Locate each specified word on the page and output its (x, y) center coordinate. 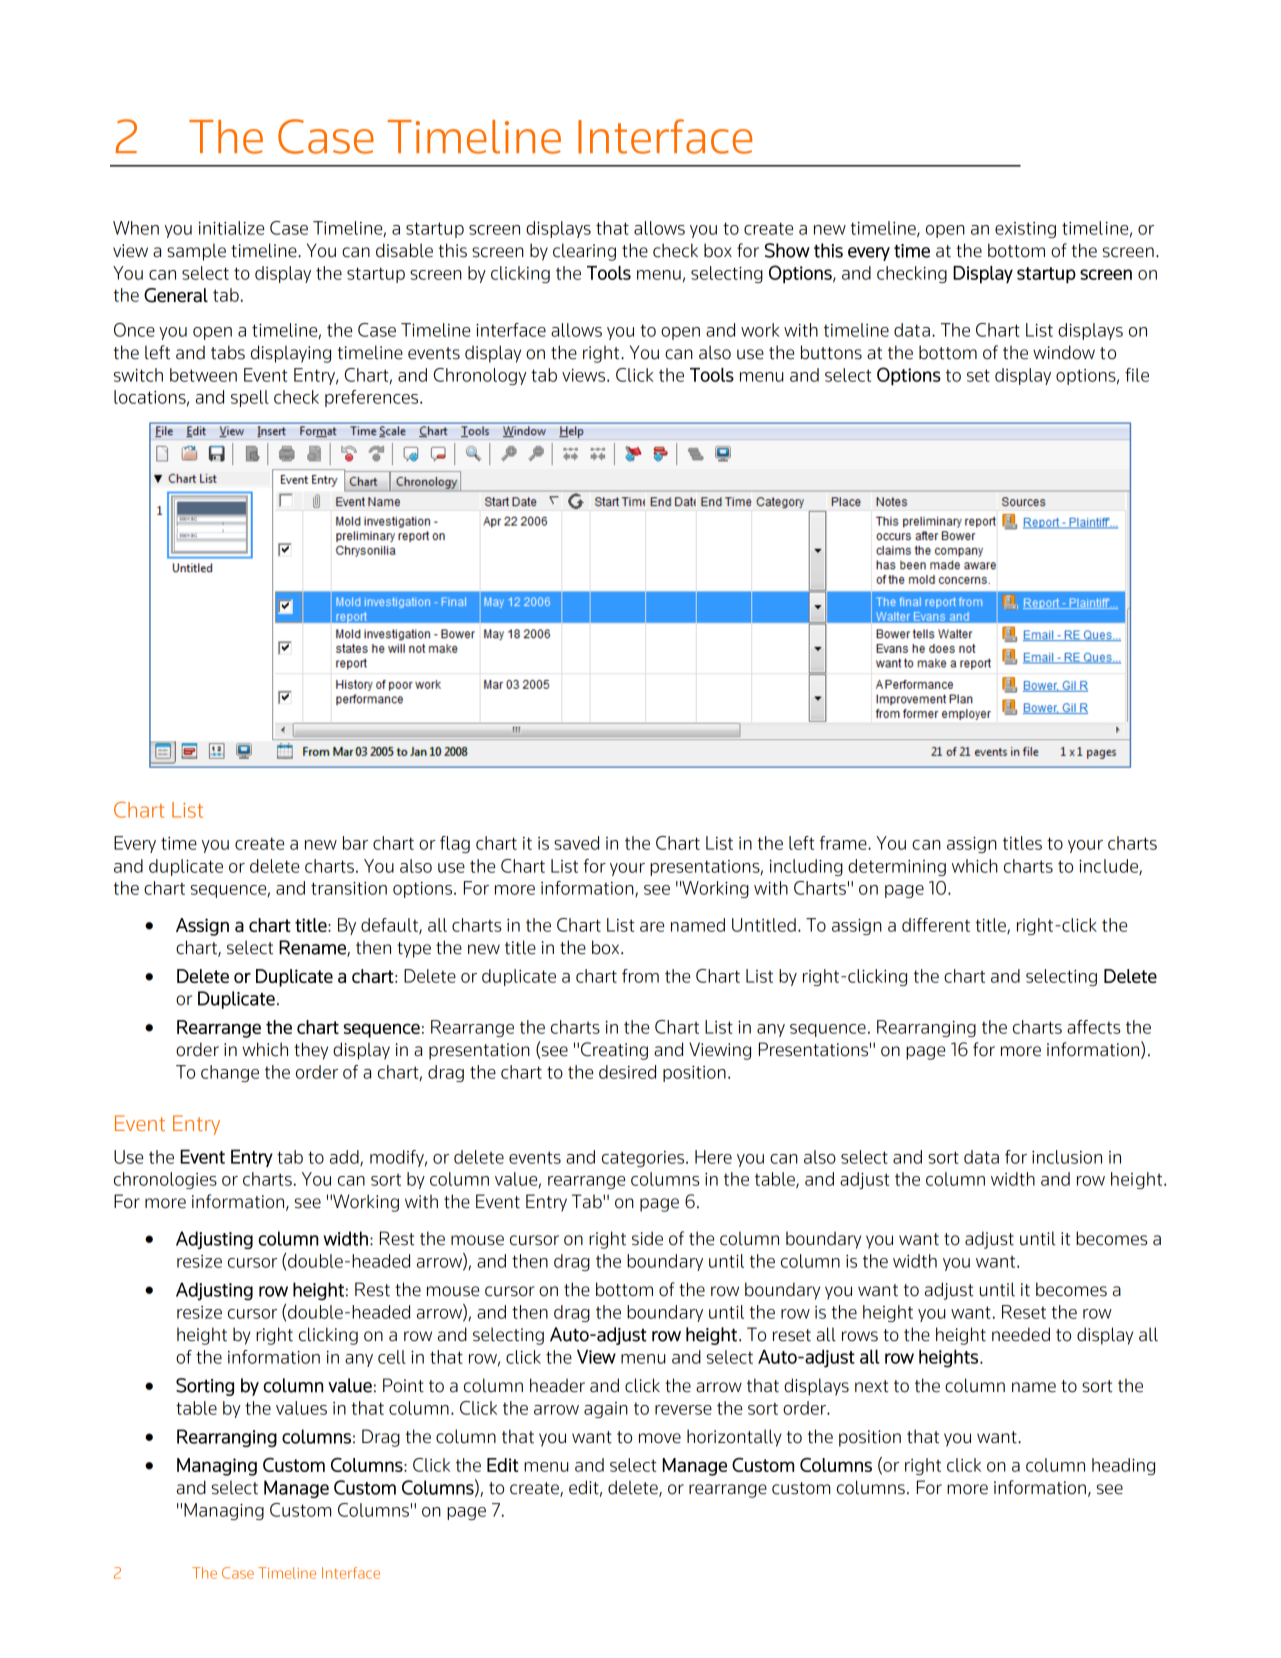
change (230, 1073)
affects (1093, 1027)
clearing (584, 252)
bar (355, 843)
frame (844, 843)
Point (403, 1385)
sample (196, 252)
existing (1025, 230)
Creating (614, 1051)
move (660, 1438)
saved (576, 843)
